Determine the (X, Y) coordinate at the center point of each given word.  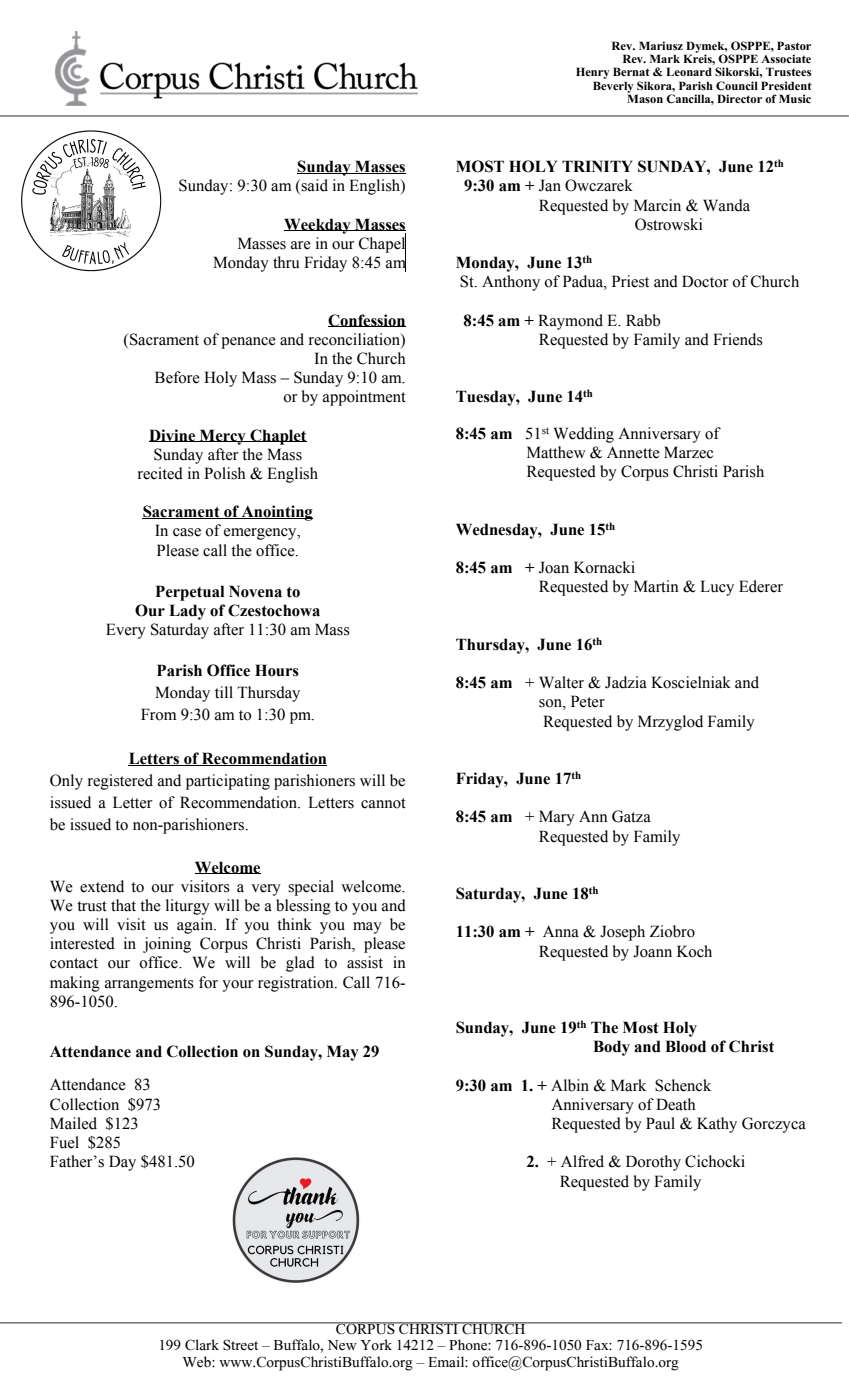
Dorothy (653, 1163)
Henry (593, 74)
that (123, 905)
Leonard (689, 71)
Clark (202, 1345)
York (376, 1345)
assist (365, 962)
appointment (364, 398)
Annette (633, 452)
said (314, 185)
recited (160, 473)
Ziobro (672, 931)
